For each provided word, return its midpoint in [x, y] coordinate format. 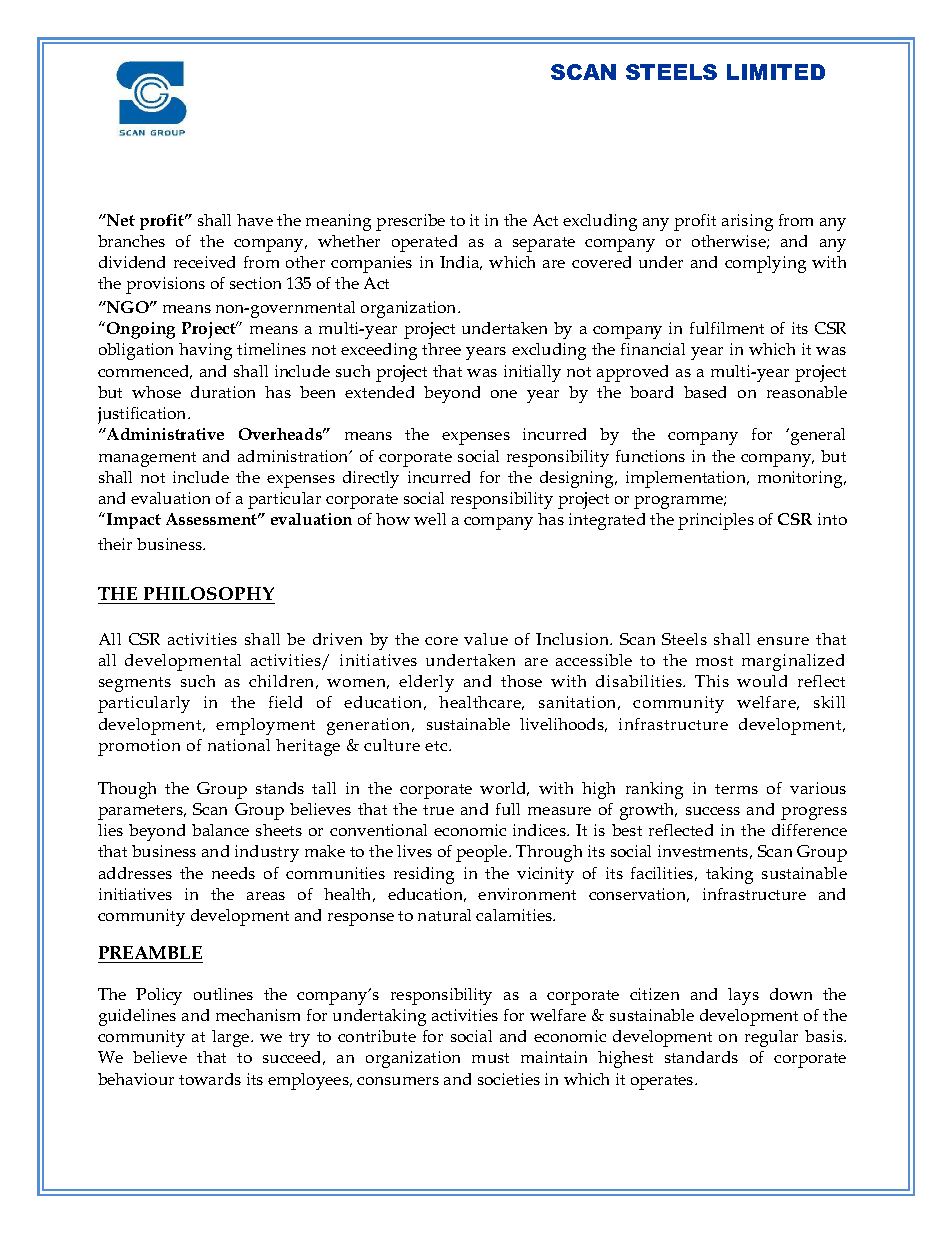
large [232, 1038]
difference [809, 830]
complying [765, 264]
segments [135, 684]
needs [233, 873]
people [483, 853]
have [255, 220]
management [147, 459]
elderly [426, 683]
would [762, 681]
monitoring [802, 479]
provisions [165, 285]
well [430, 519]
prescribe [410, 222]
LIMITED [776, 72]
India [461, 263]
